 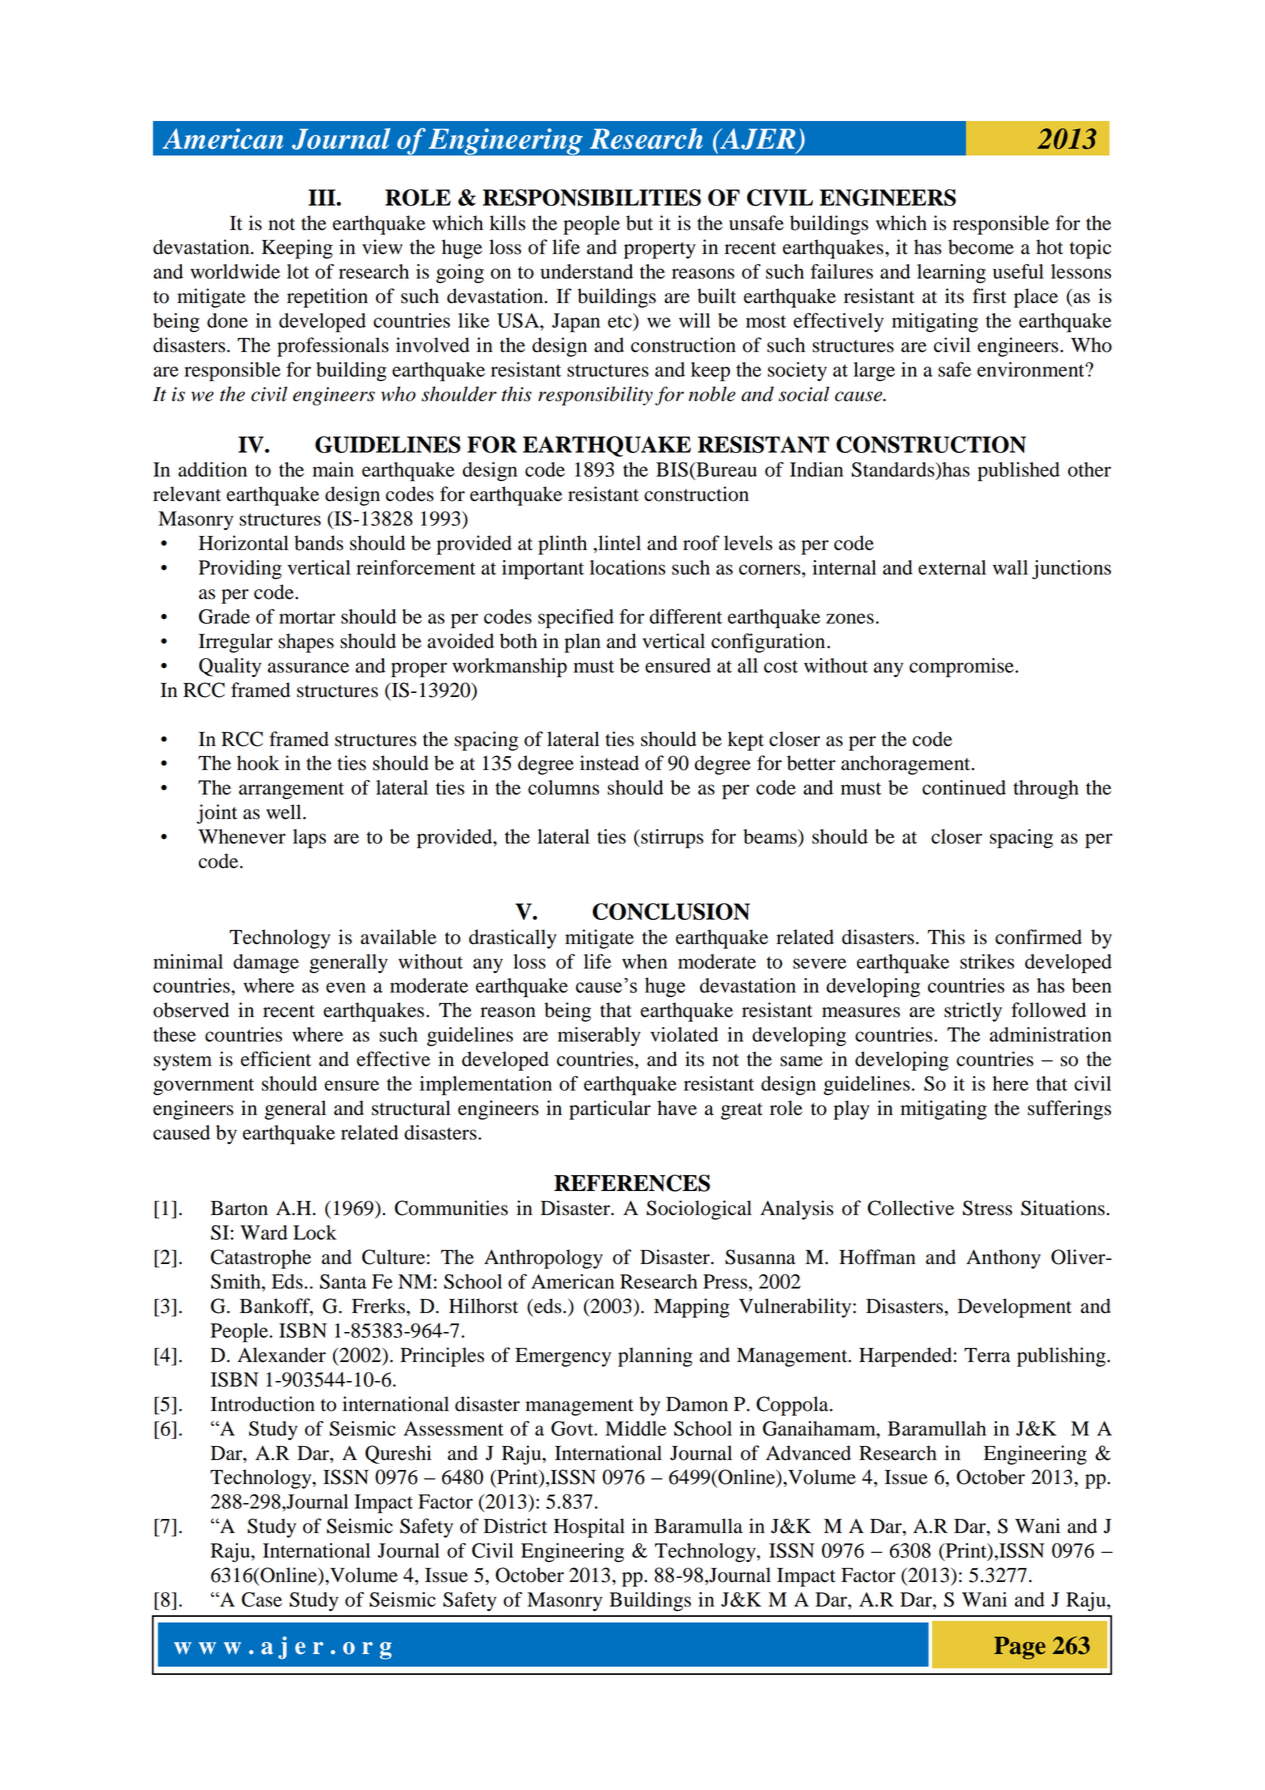 I want to click on instead, so click(x=609, y=763).
